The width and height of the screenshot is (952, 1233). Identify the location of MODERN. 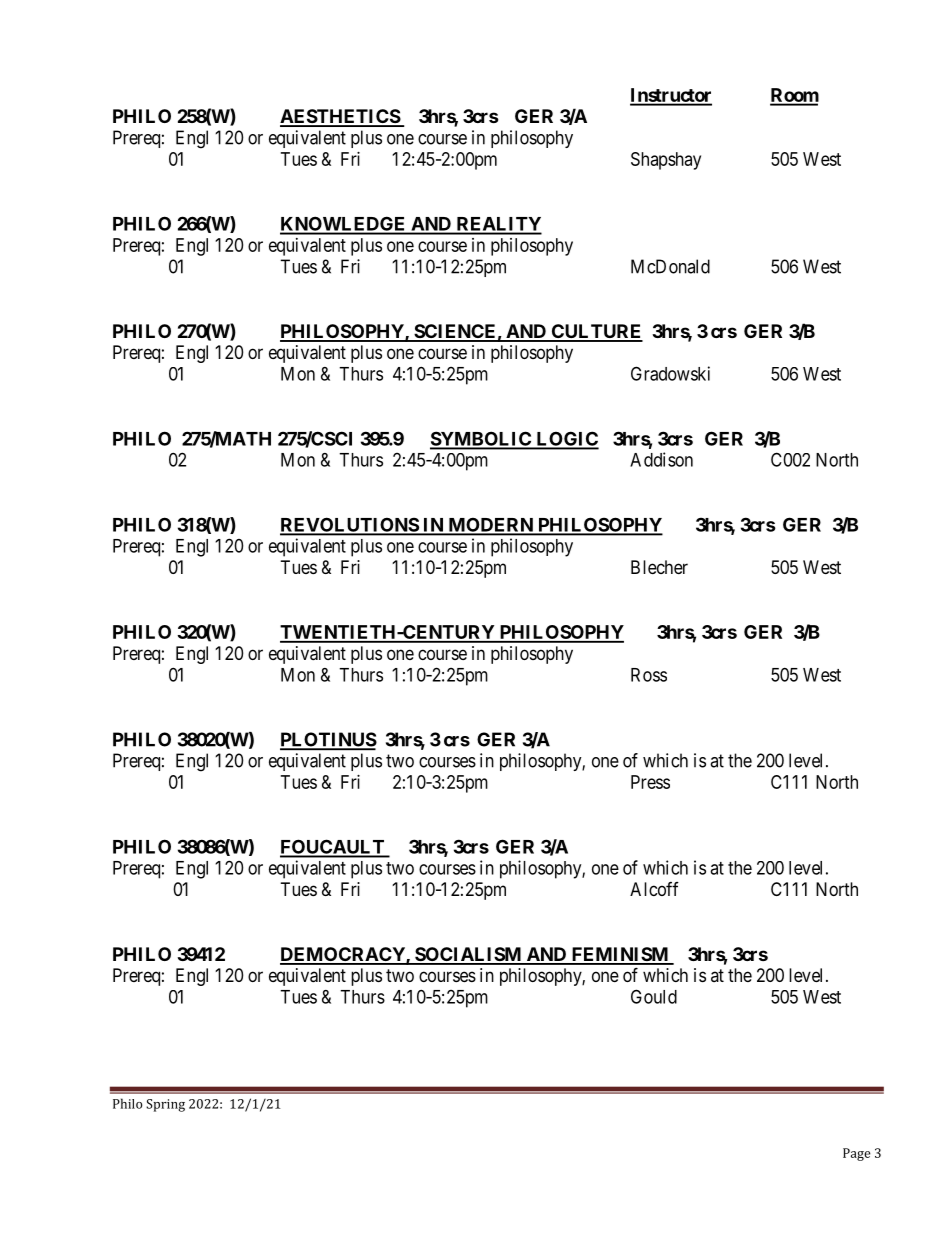
(490, 526).
